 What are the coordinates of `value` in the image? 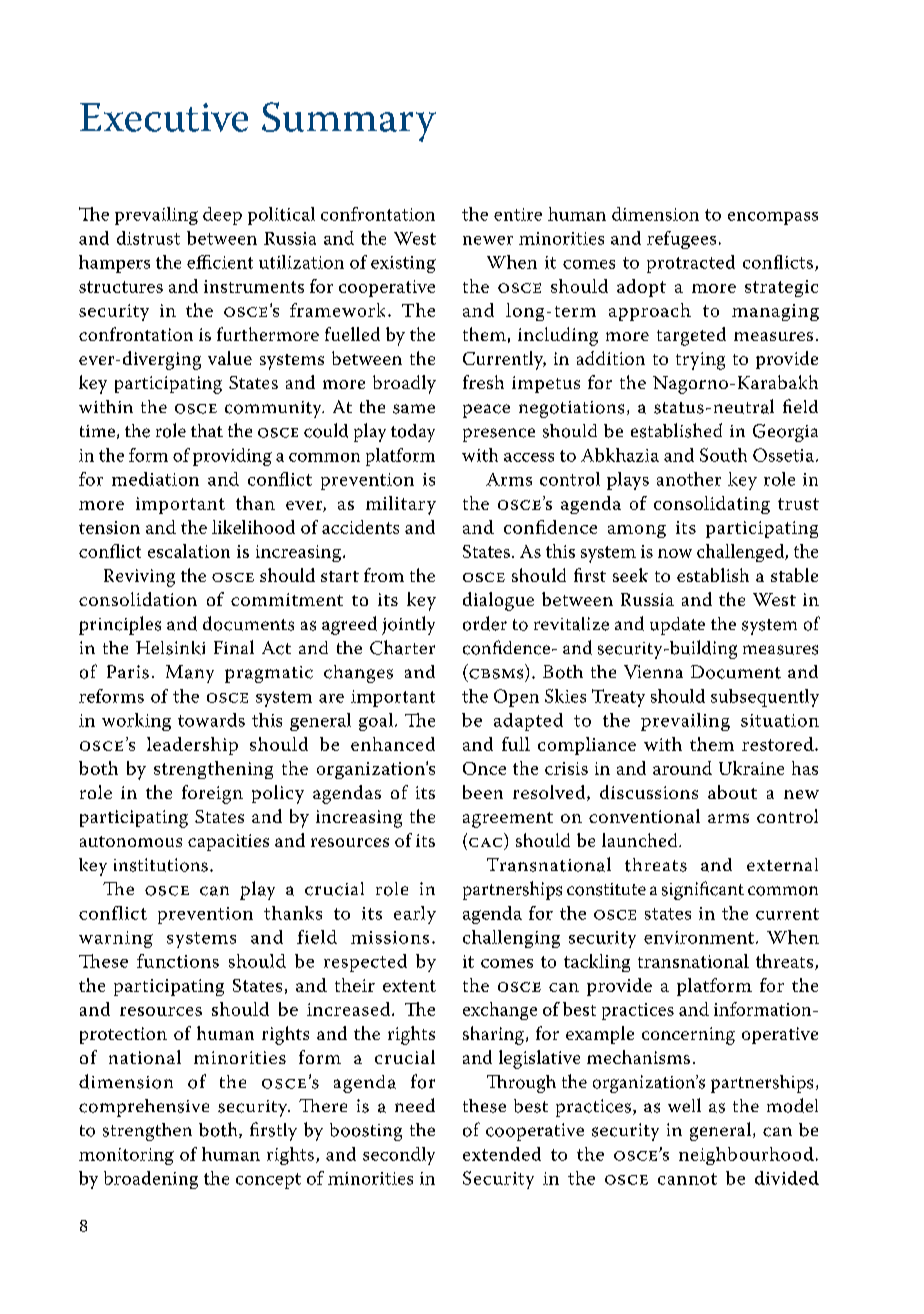 It's located at (230, 358).
